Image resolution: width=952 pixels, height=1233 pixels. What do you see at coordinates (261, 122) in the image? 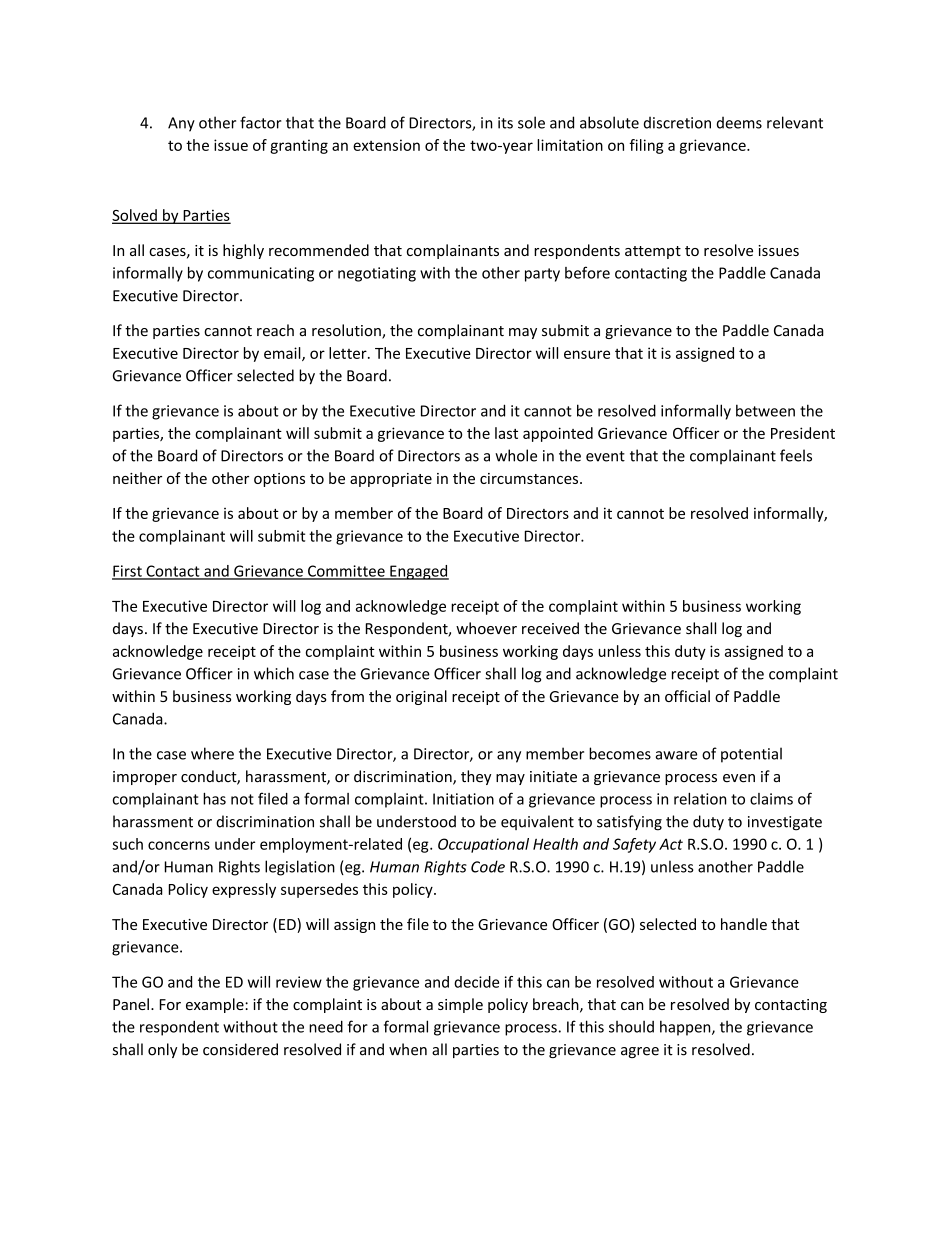
I see `factor` at bounding box center [261, 122].
